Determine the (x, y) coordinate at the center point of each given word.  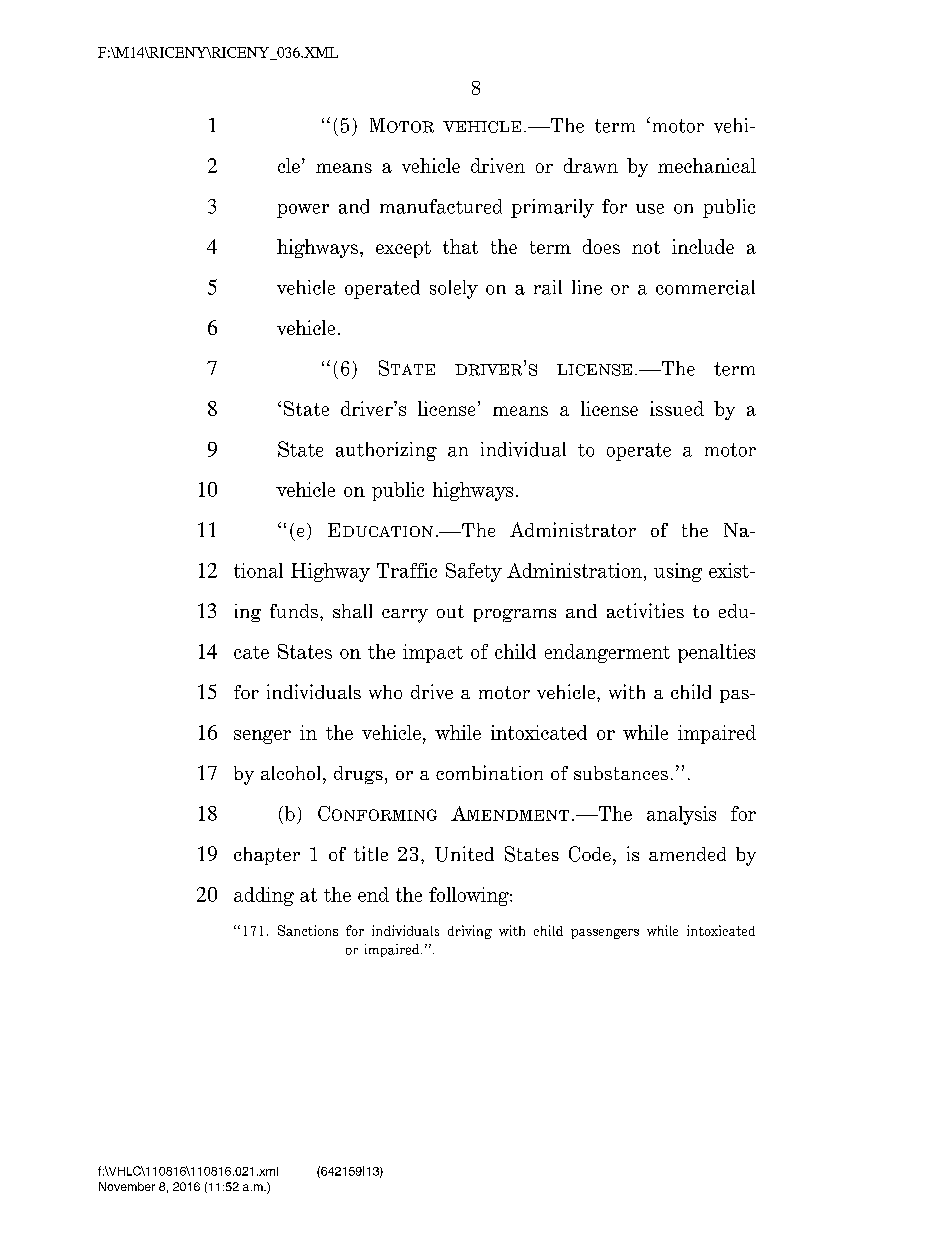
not (646, 247)
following (470, 896)
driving (470, 932)
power (303, 211)
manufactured (441, 206)
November (127, 1186)
